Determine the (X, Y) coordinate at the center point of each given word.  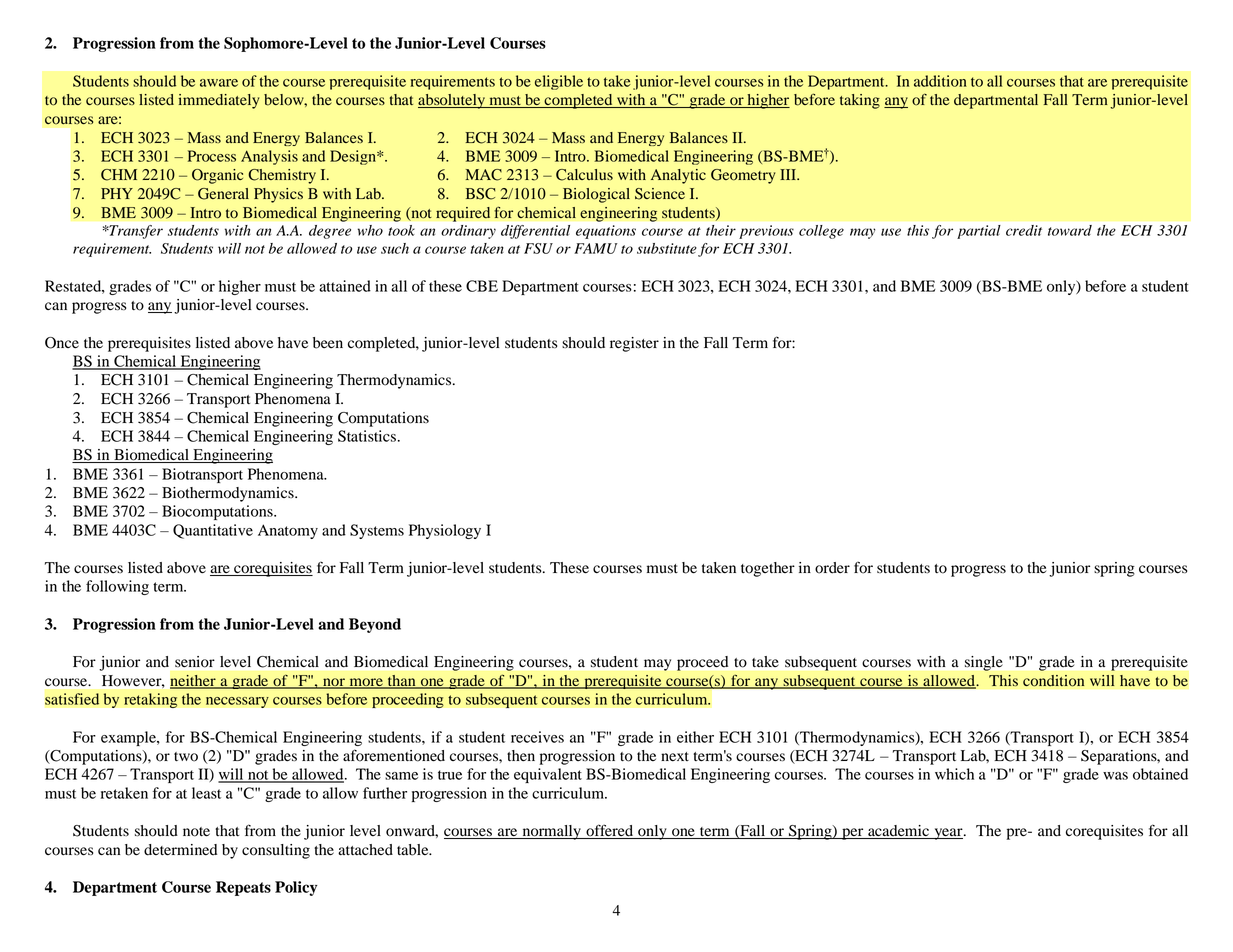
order (832, 568)
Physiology (445, 531)
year (948, 834)
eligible (559, 82)
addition (940, 81)
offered (610, 831)
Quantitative (213, 531)
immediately (218, 101)
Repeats (243, 888)
